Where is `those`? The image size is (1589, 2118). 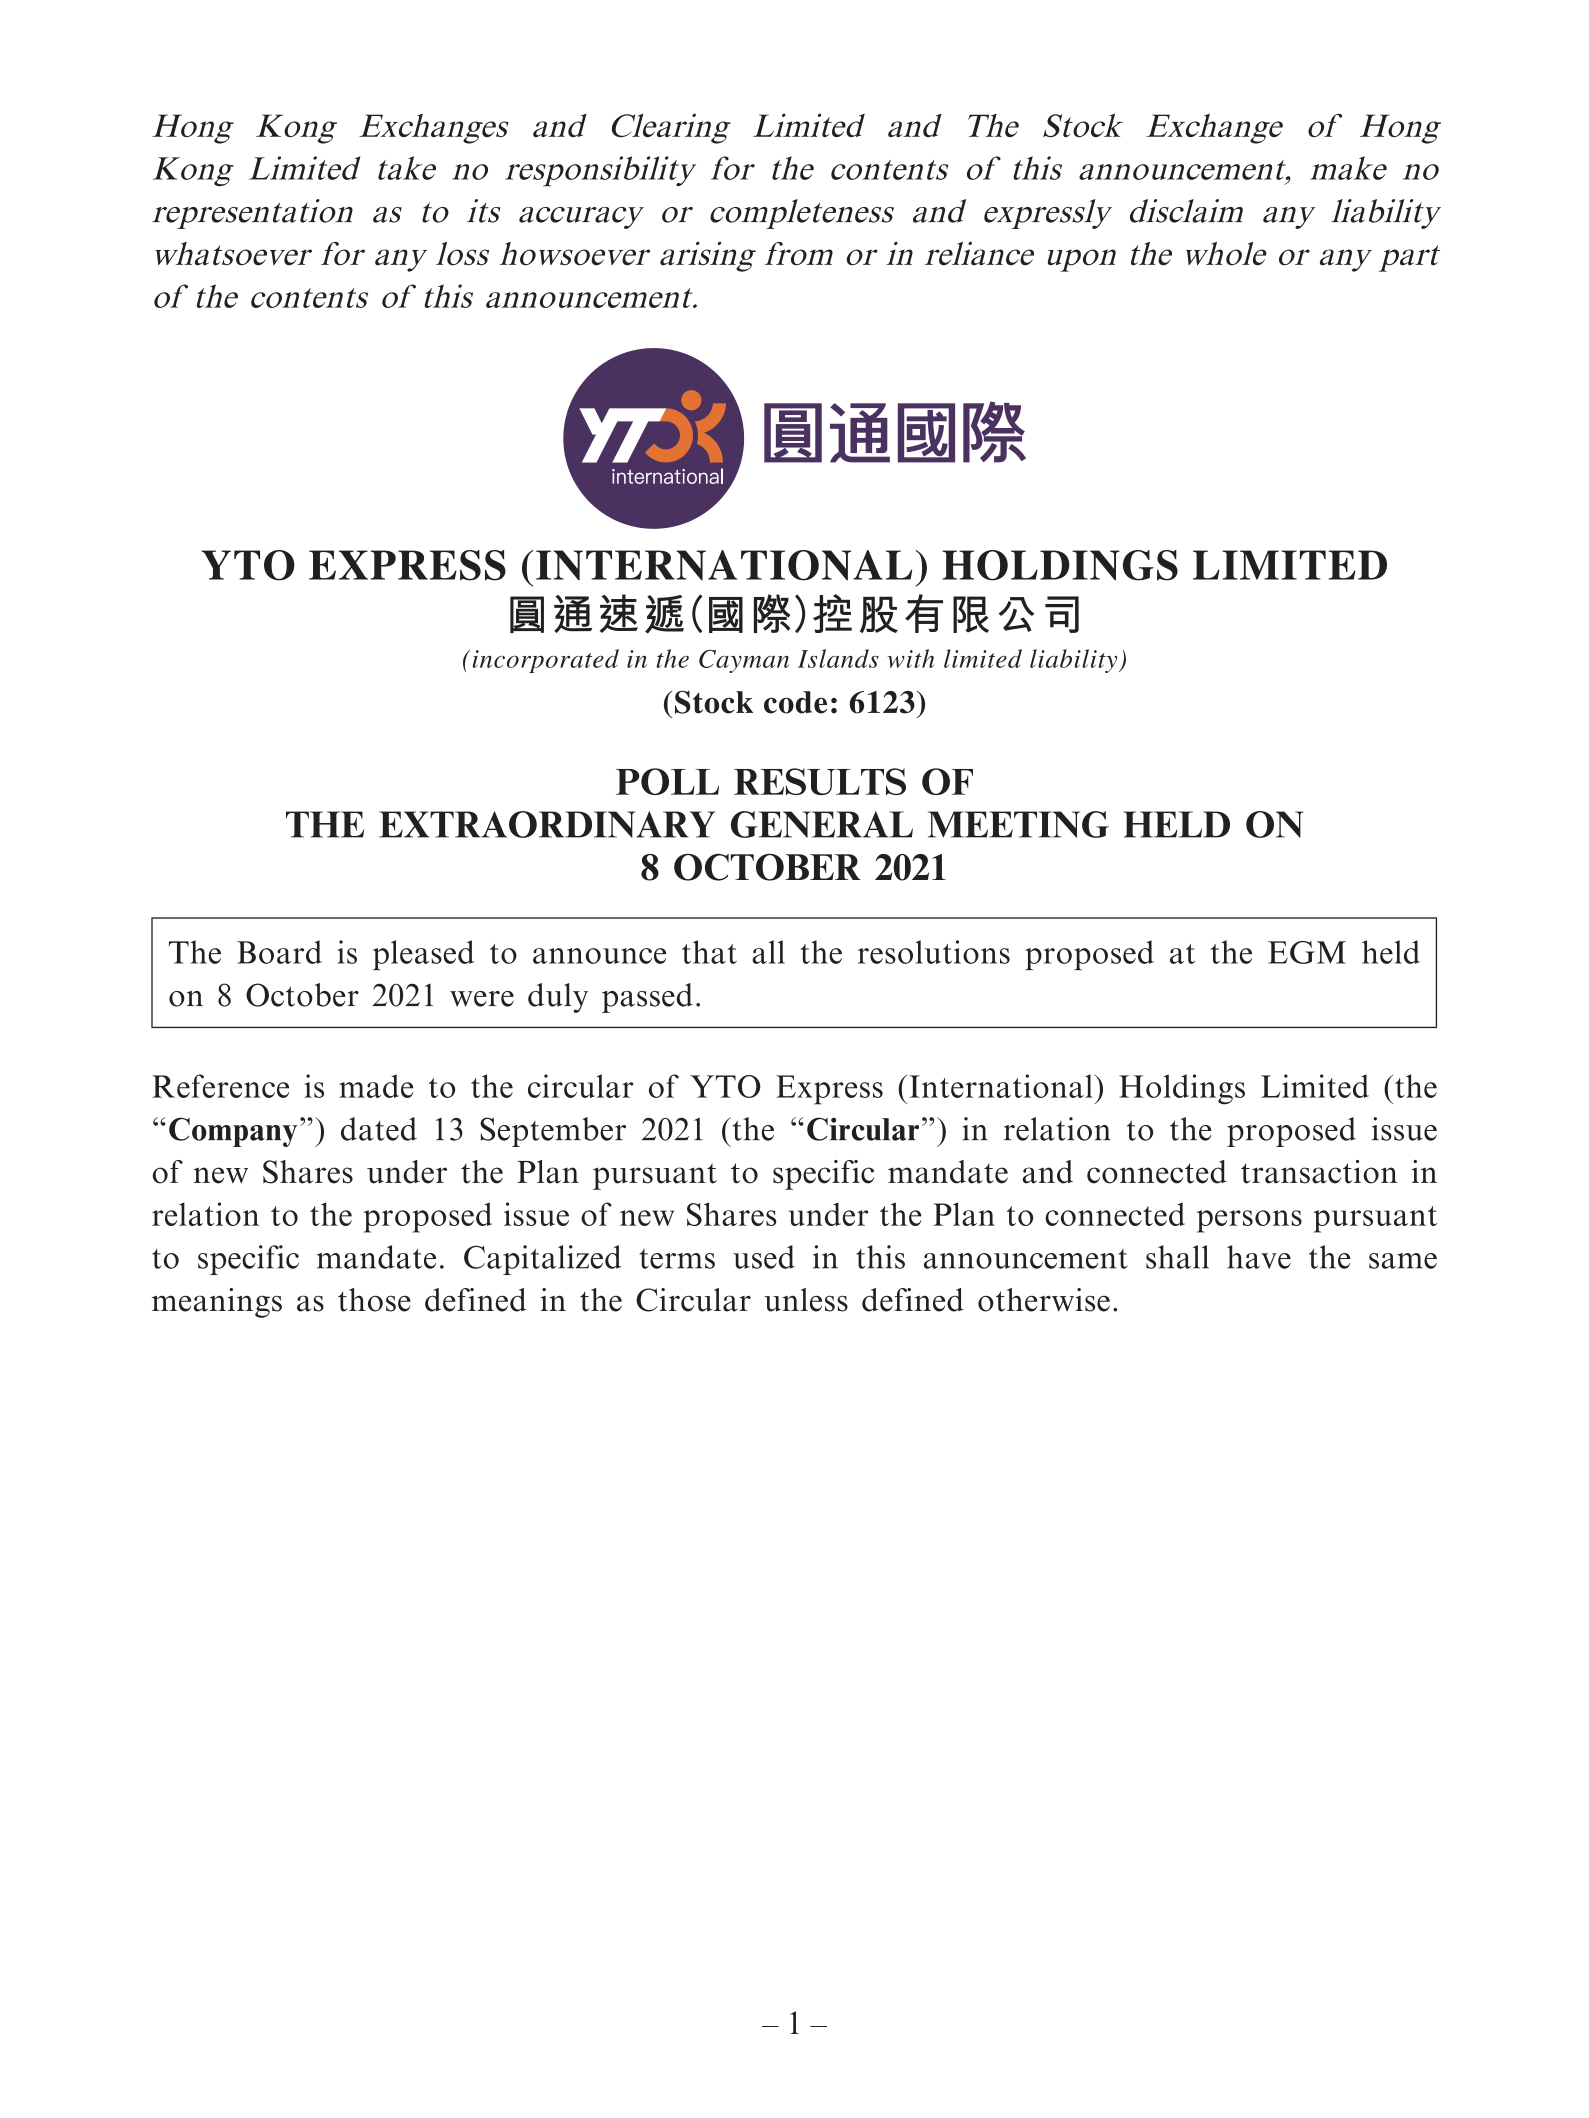
those is located at coordinates (374, 1300).
